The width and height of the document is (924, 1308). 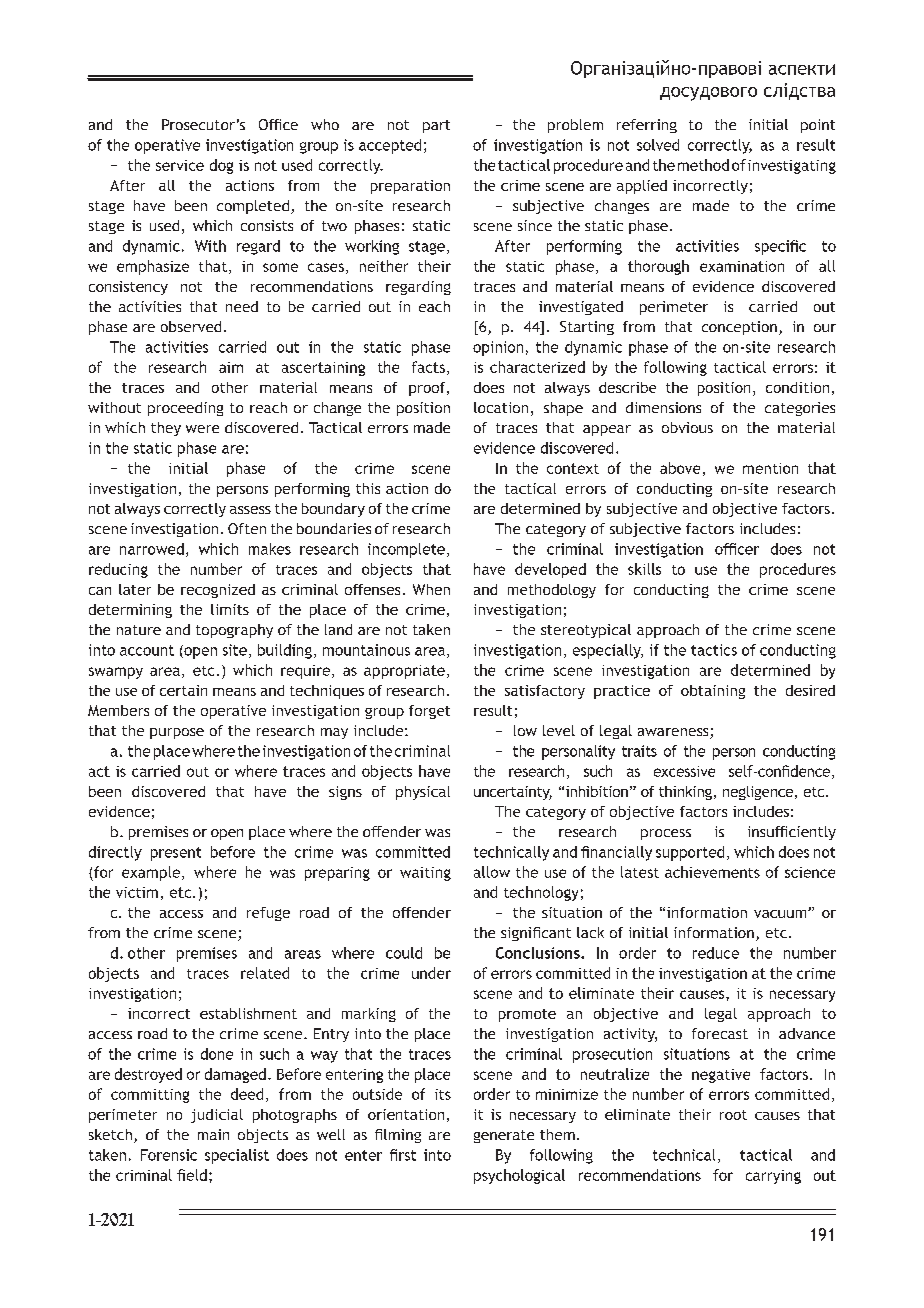 What do you see at coordinates (792, 167) in the document?
I see `investigating` at bounding box center [792, 167].
